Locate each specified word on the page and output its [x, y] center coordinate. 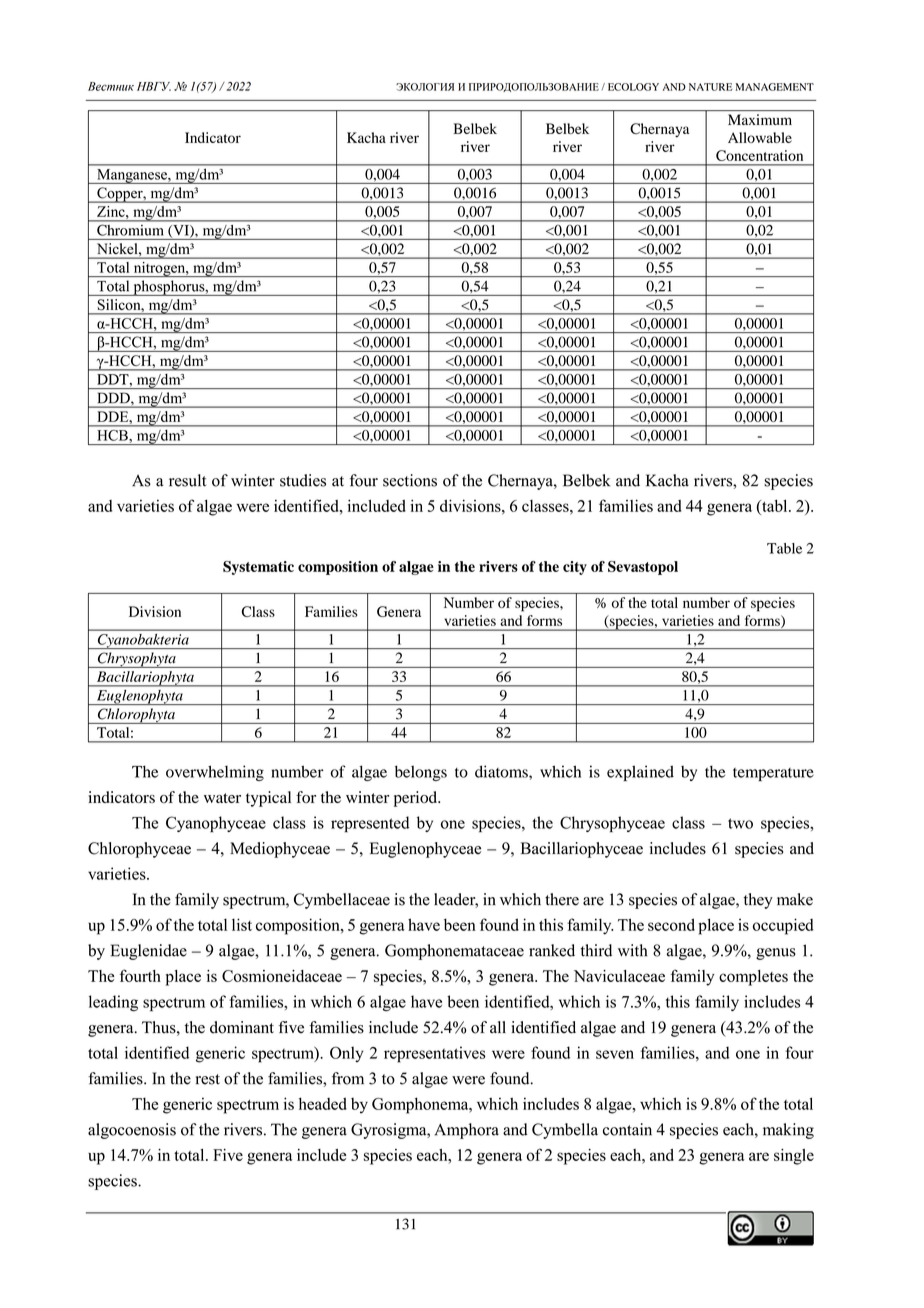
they [758, 901]
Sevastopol [643, 568]
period [416, 799]
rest [208, 1079]
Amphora [467, 1131]
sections [410, 480]
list [242, 924]
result [187, 480]
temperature [773, 774]
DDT [114, 379]
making [788, 1131]
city [575, 568]
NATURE [710, 87]
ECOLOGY [633, 87]
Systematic [258, 568]
